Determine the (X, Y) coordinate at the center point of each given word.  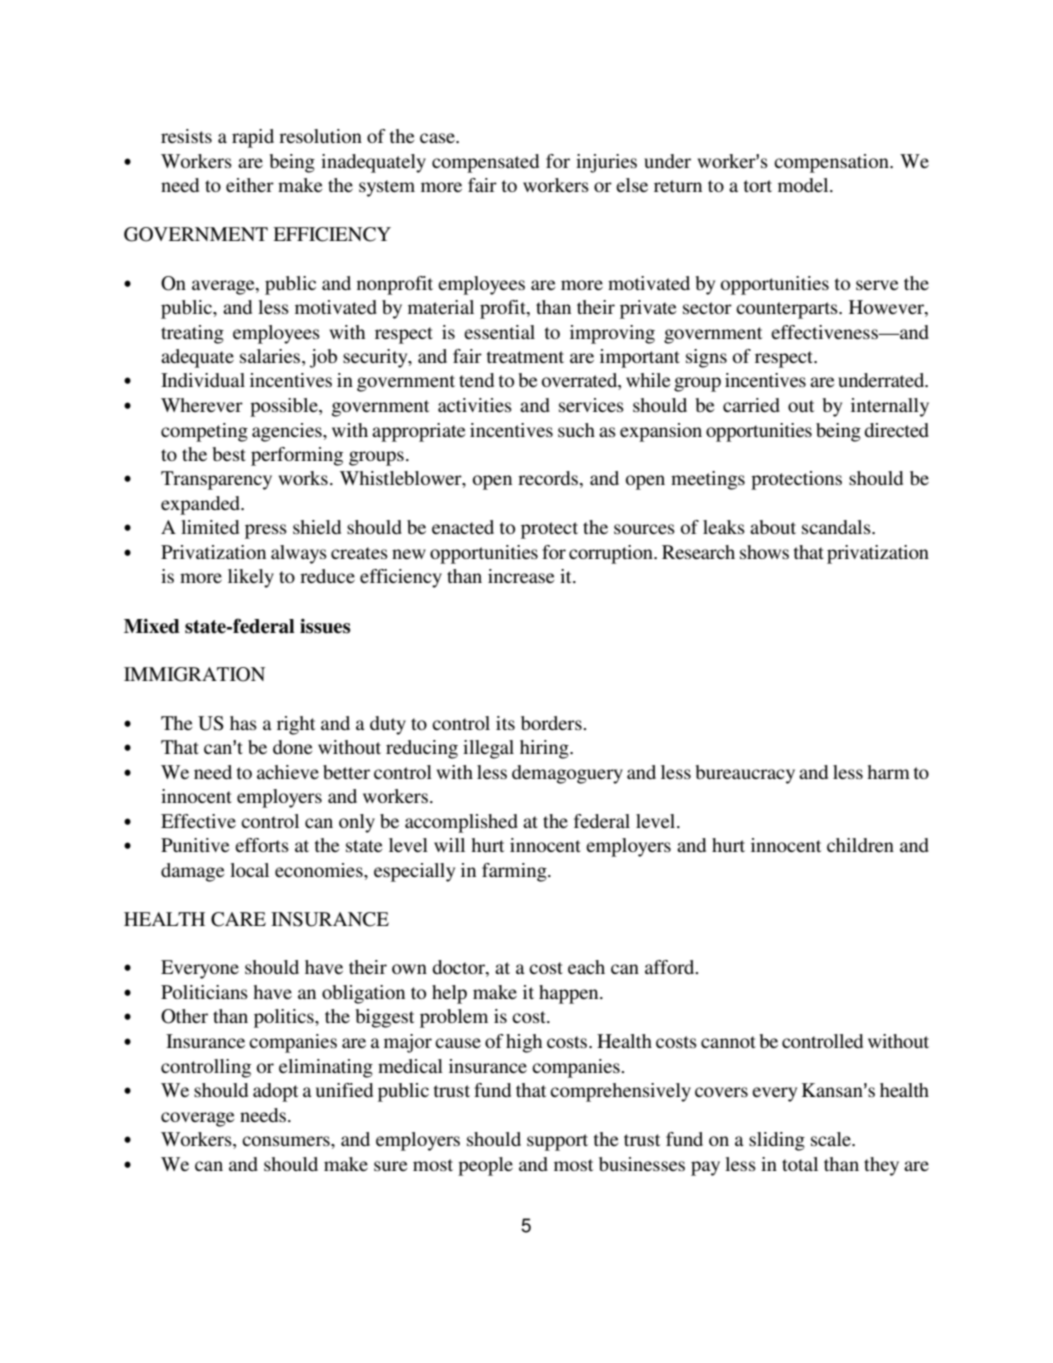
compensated (485, 163)
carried (751, 405)
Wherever (202, 405)
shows (764, 552)
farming (515, 872)
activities (475, 405)
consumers (287, 1141)
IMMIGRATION (194, 674)
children (860, 845)
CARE (238, 919)
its (505, 723)
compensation (832, 163)
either (250, 185)
